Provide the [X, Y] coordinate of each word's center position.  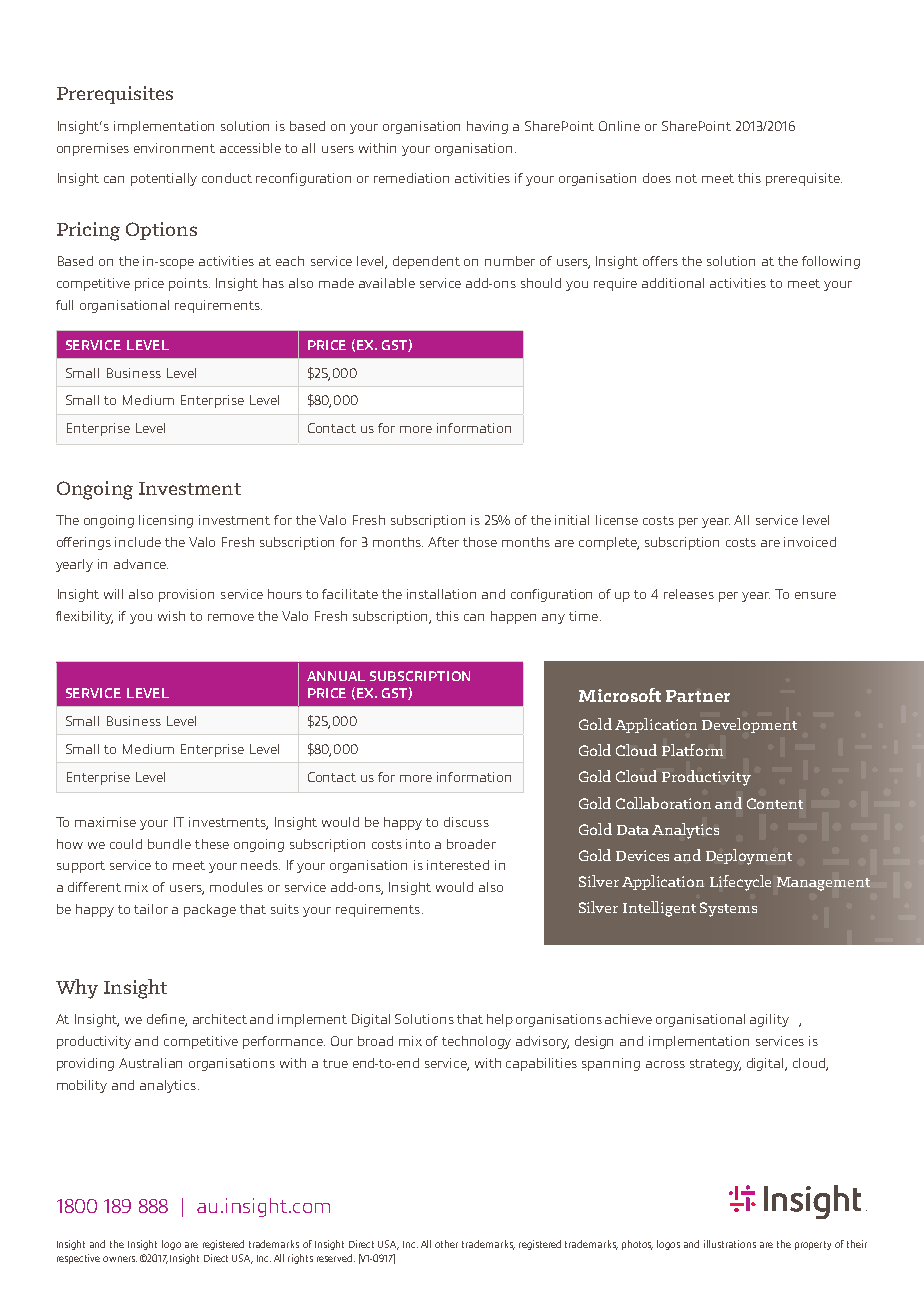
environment [174, 148]
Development [749, 725]
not [686, 178]
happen [513, 617]
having [487, 127]
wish [171, 616]
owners [120, 1259]
